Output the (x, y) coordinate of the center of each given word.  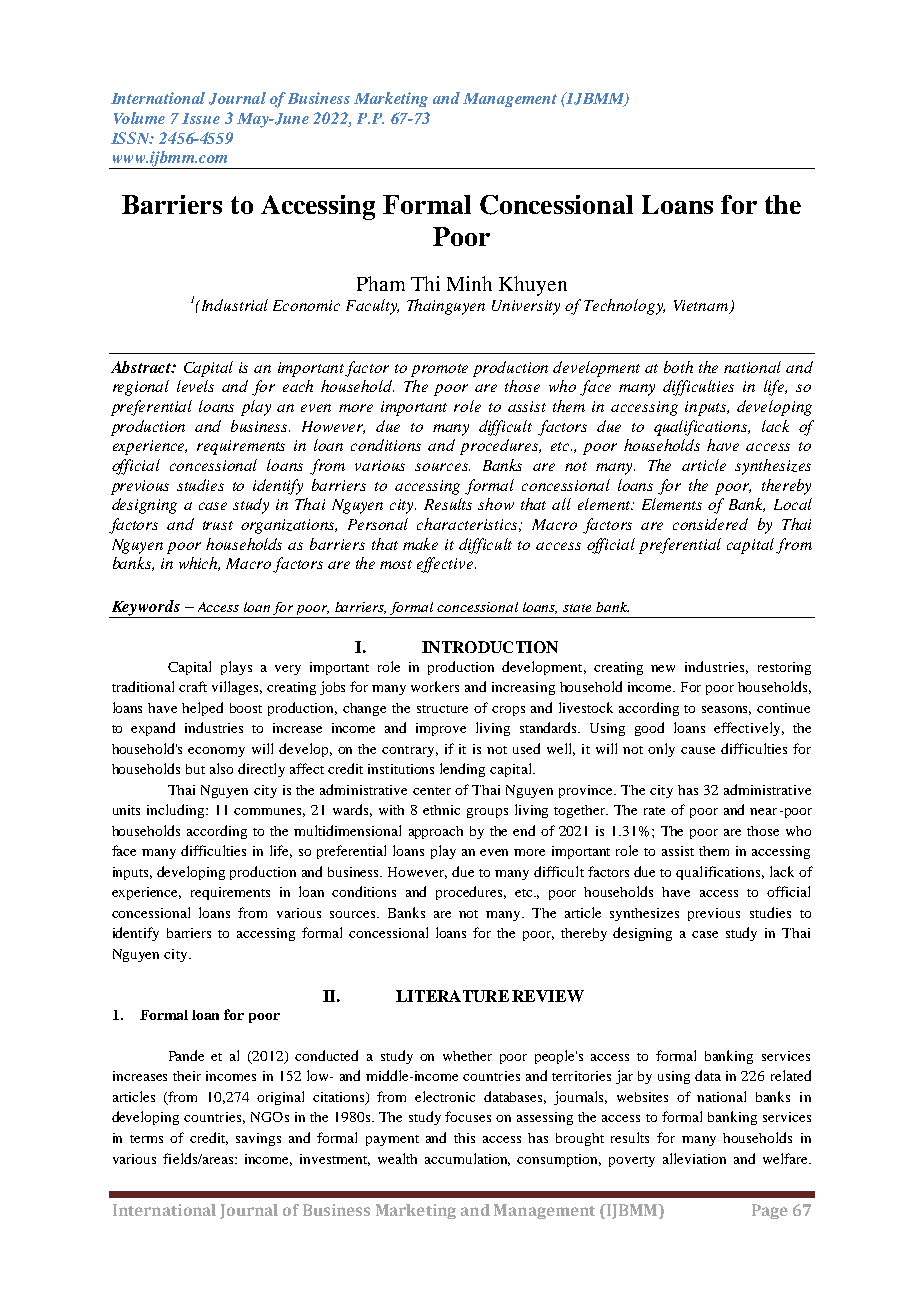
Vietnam (702, 307)
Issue (201, 118)
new (663, 668)
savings (258, 1139)
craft (193, 686)
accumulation (467, 1159)
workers (435, 686)
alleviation (694, 1158)
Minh (469, 283)
